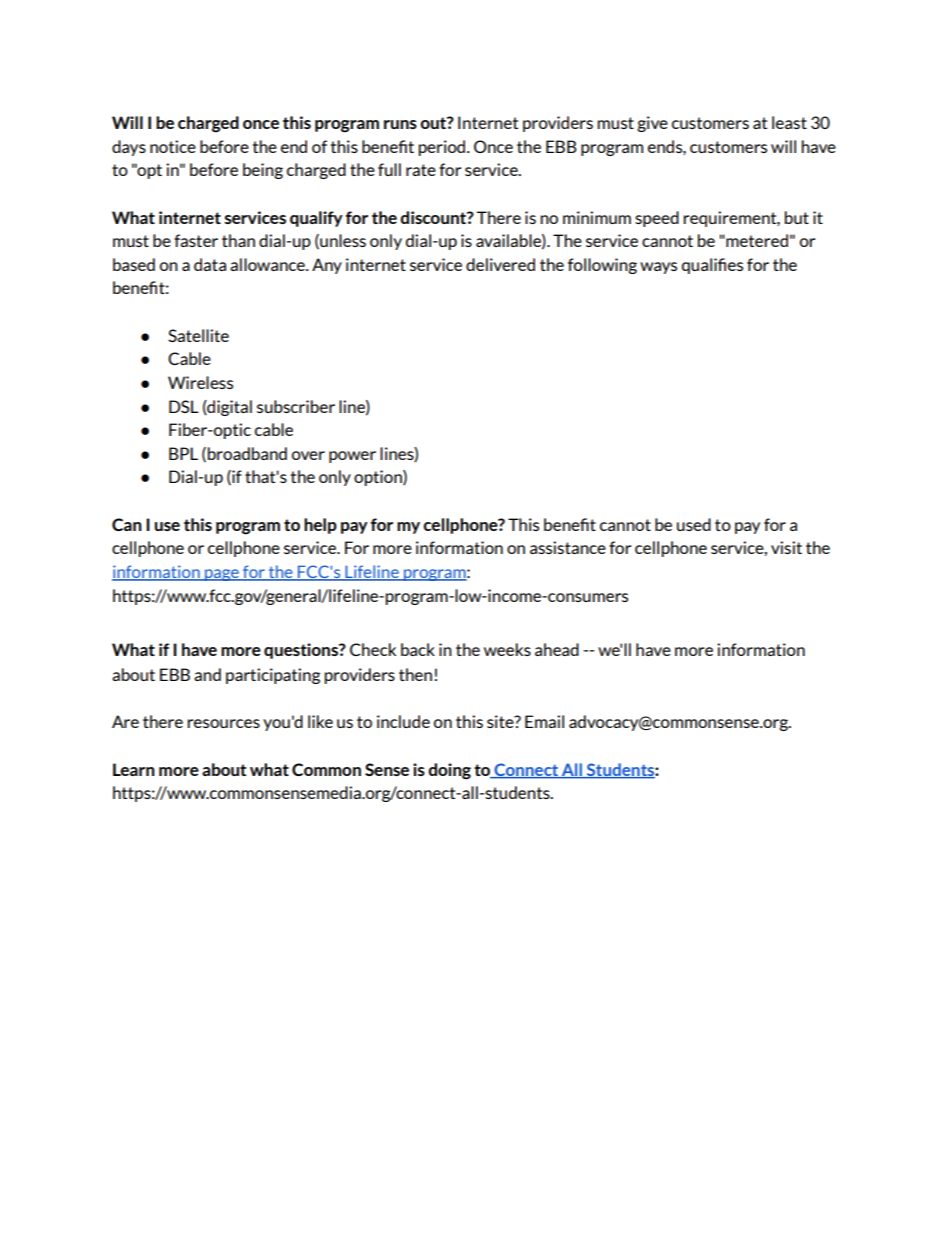 Image resolution: width=952 pixels, height=1233 pixels. Describe the element at coordinates (223, 723) in the document. I see `resources` at that location.
